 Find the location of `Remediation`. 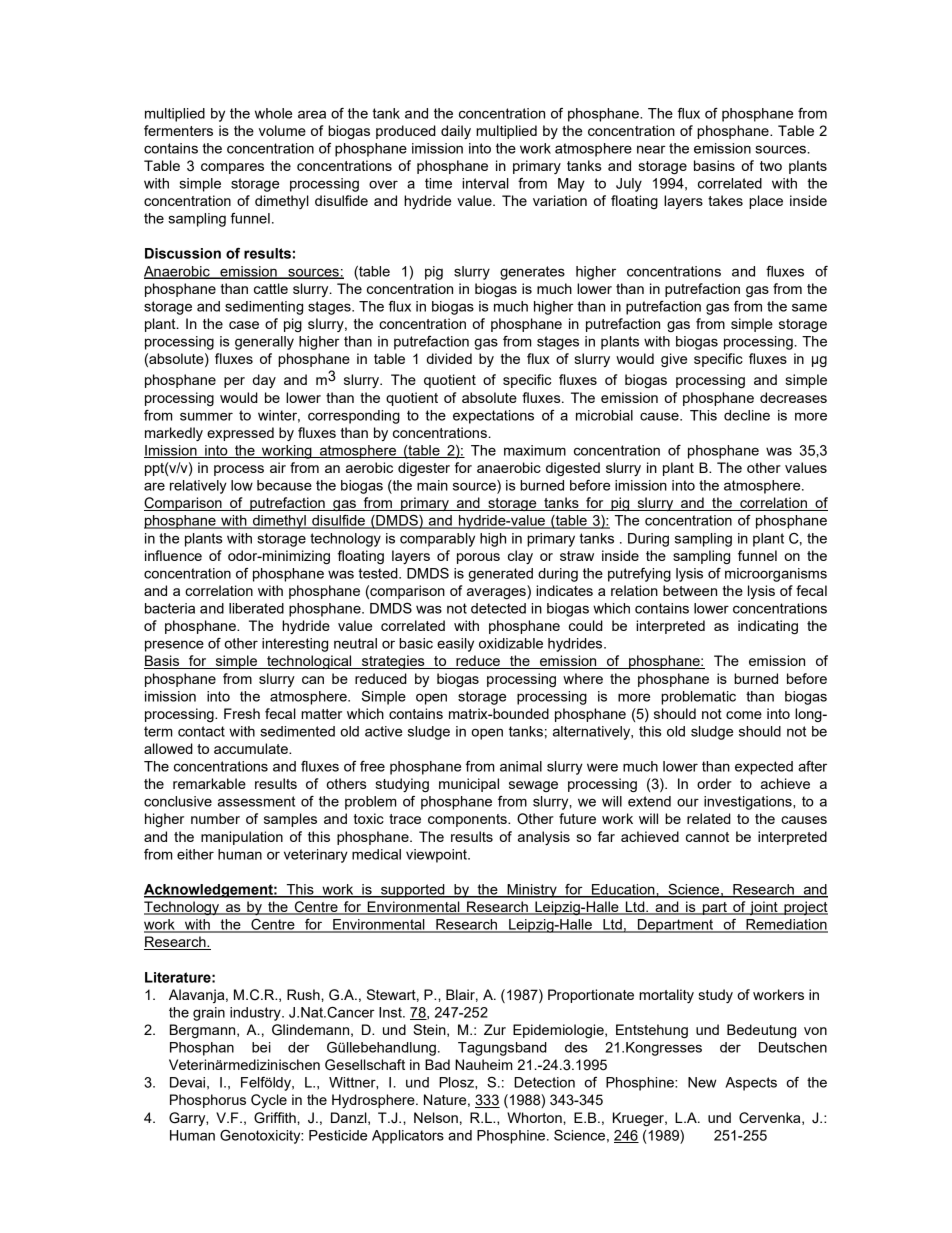

Remediation is located at coordinates (786, 925).
